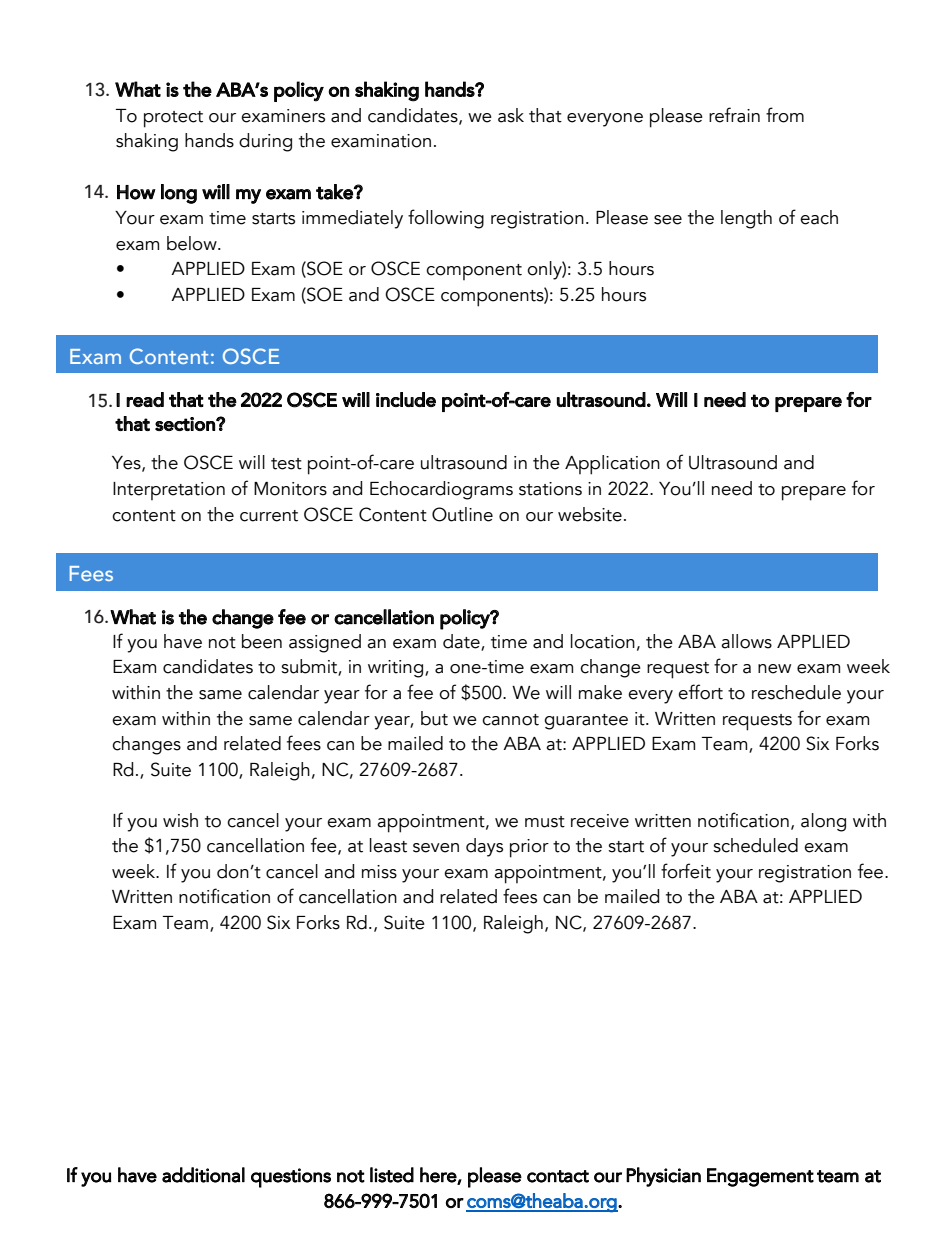 This image has height=1233, width=952. What do you see at coordinates (186, 424) in the image?
I see `section` at bounding box center [186, 424].
